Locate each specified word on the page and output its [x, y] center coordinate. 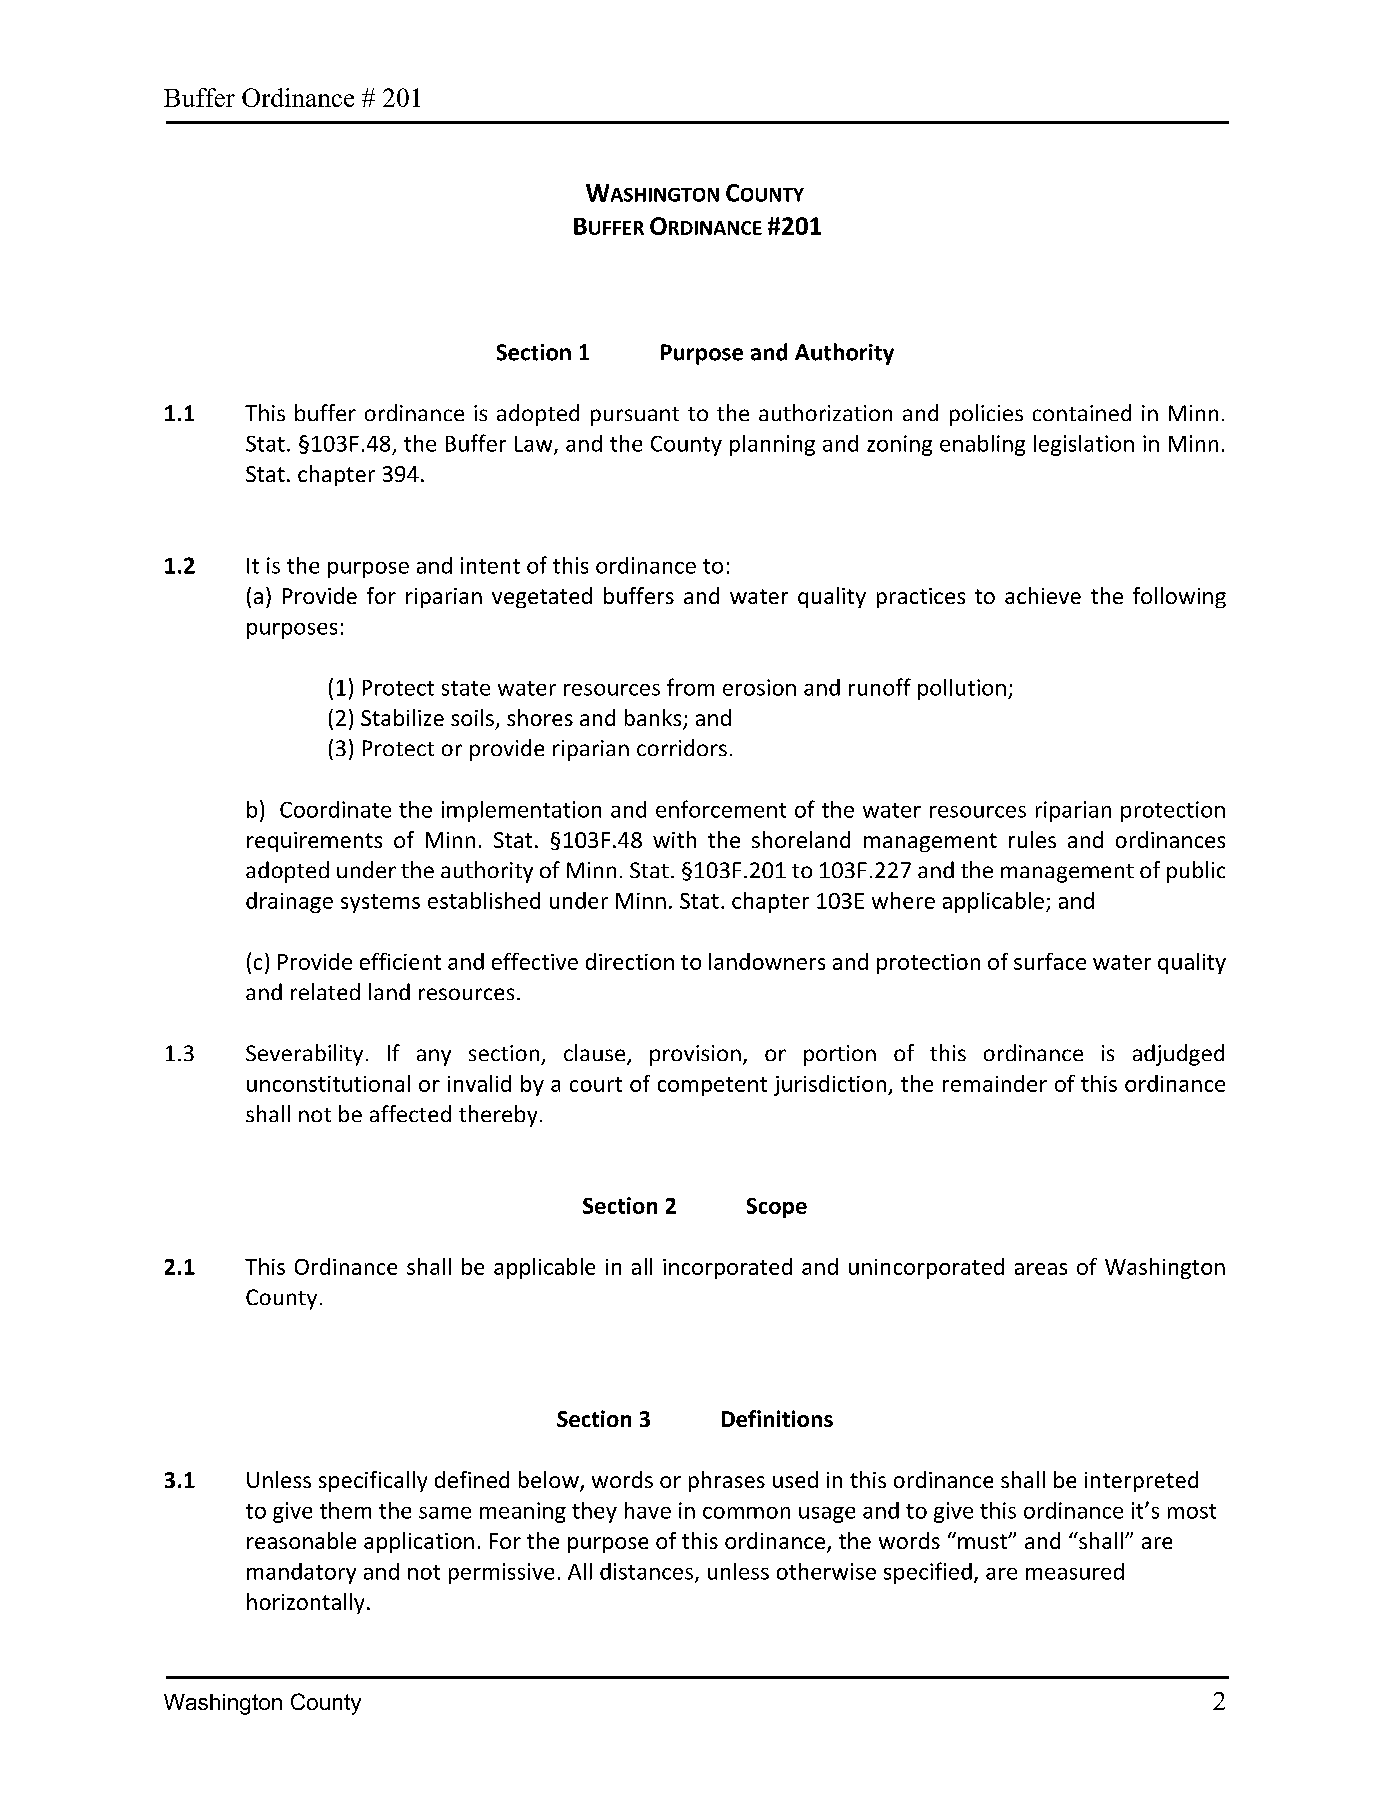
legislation [1084, 445]
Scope [777, 1208]
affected [410, 1113]
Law [535, 445]
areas [1041, 1269]
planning [772, 445]
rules [1032, 839]
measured [1075, 1571]
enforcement [721, 809]
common [746, 1513]
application [419, 1542]
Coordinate [335, 809]
